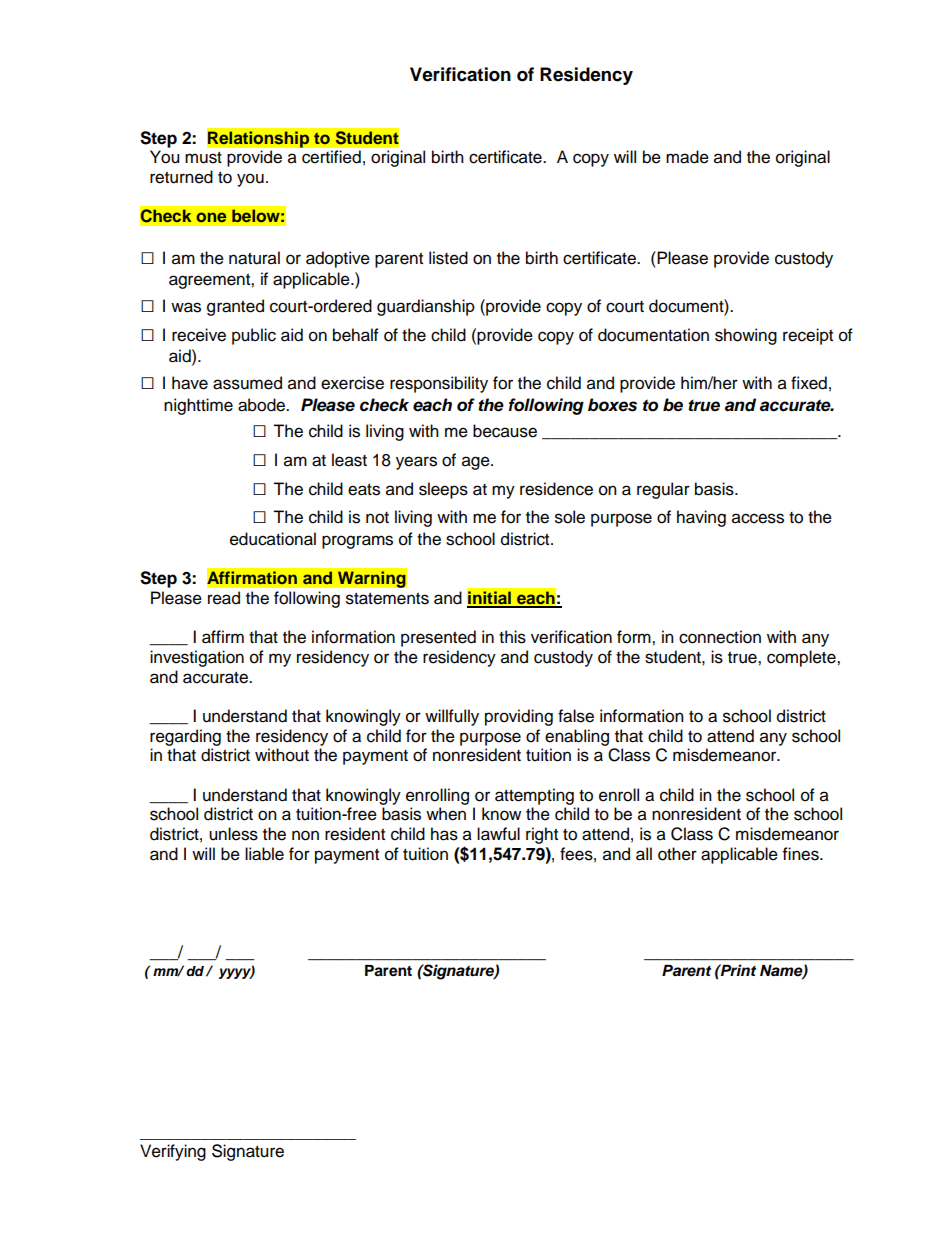 This page has width=952, height=1233. What do you see at coordinates (687, 157) in the page?
I see `made` at bounding box center [687, 157].
